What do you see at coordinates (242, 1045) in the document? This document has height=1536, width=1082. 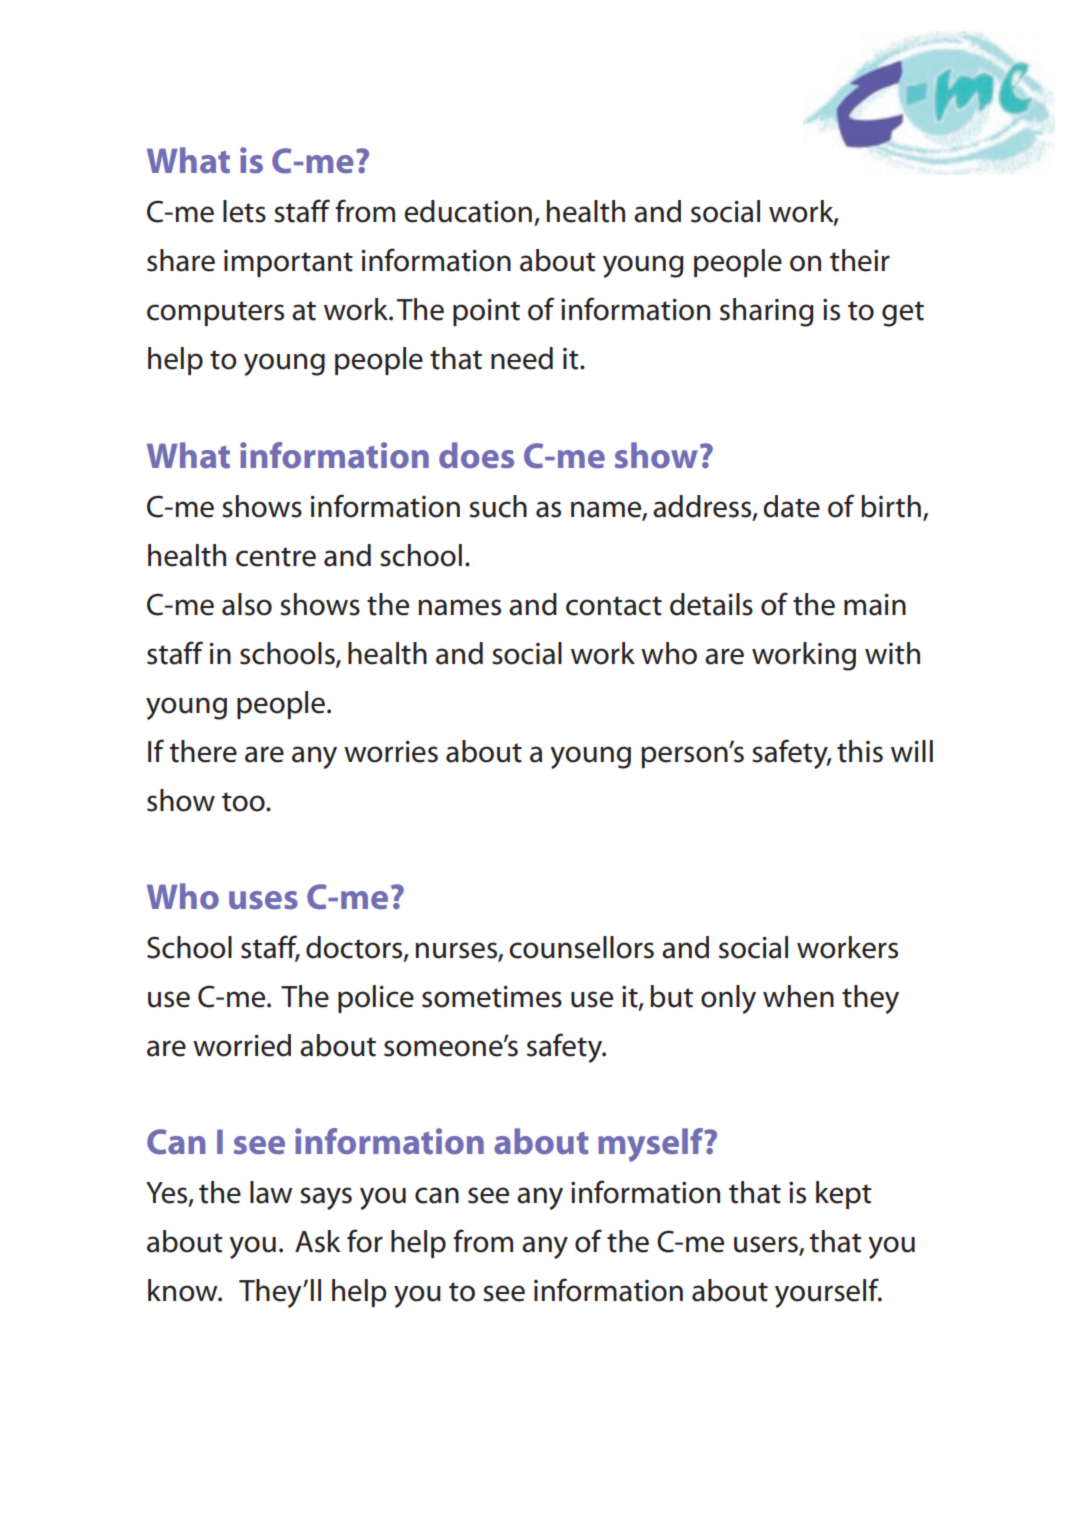 I see `worried` at bounding box center [242, 1045].
